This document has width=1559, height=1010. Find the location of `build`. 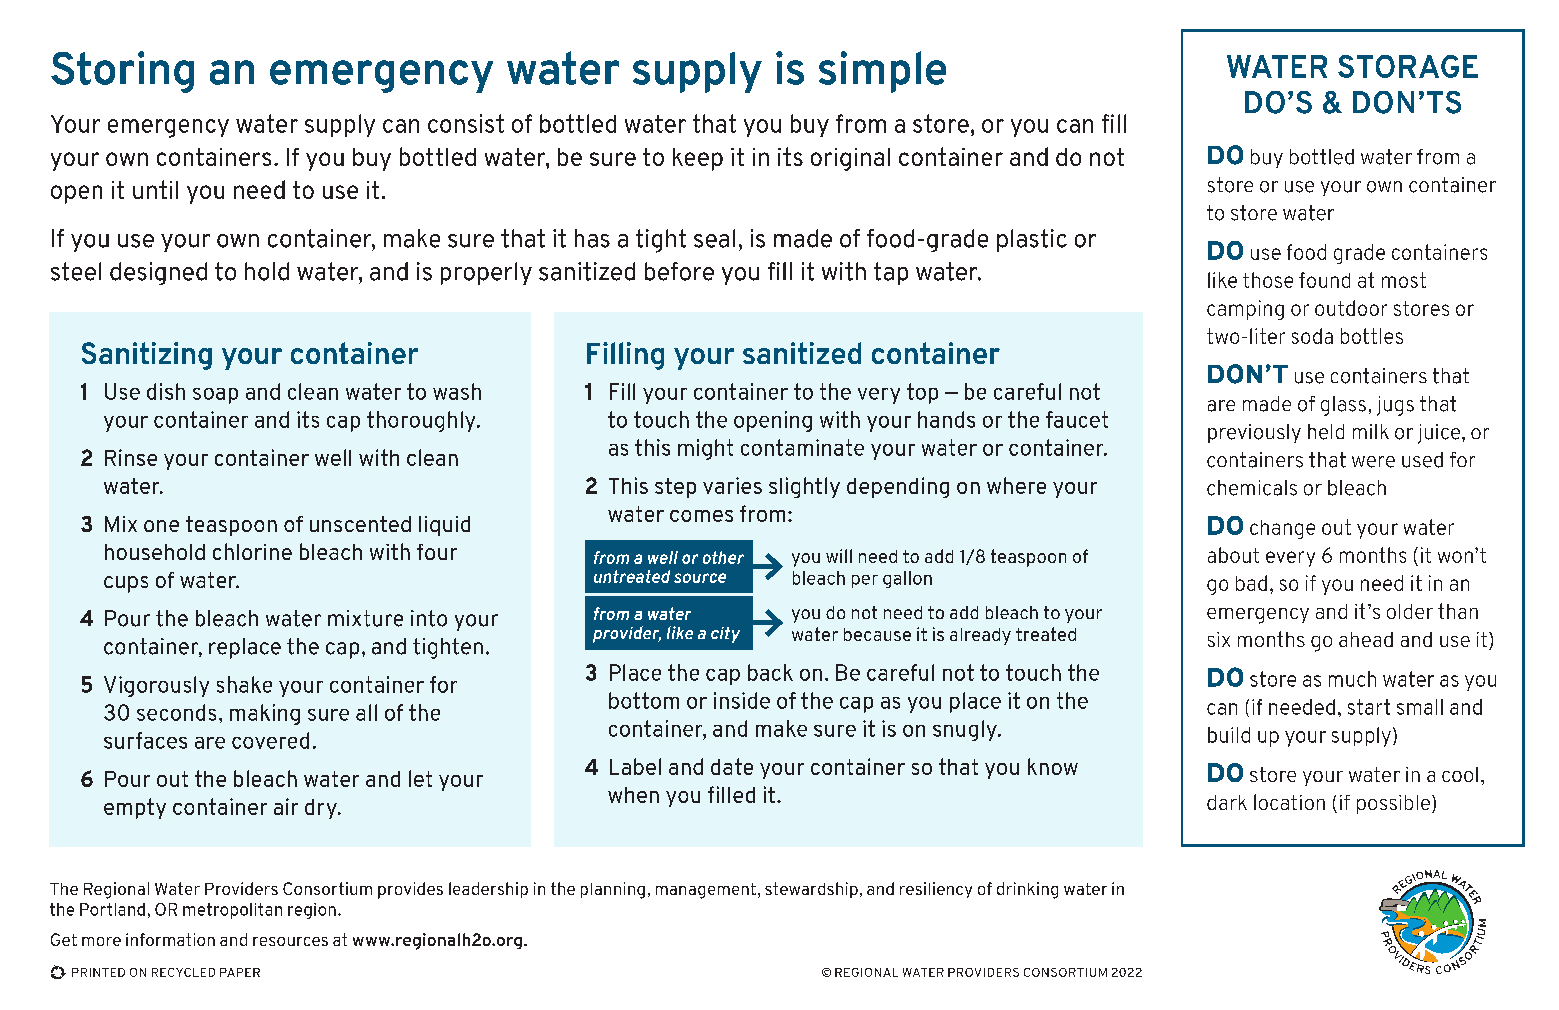

build is located at coordinates (1229, 735).
